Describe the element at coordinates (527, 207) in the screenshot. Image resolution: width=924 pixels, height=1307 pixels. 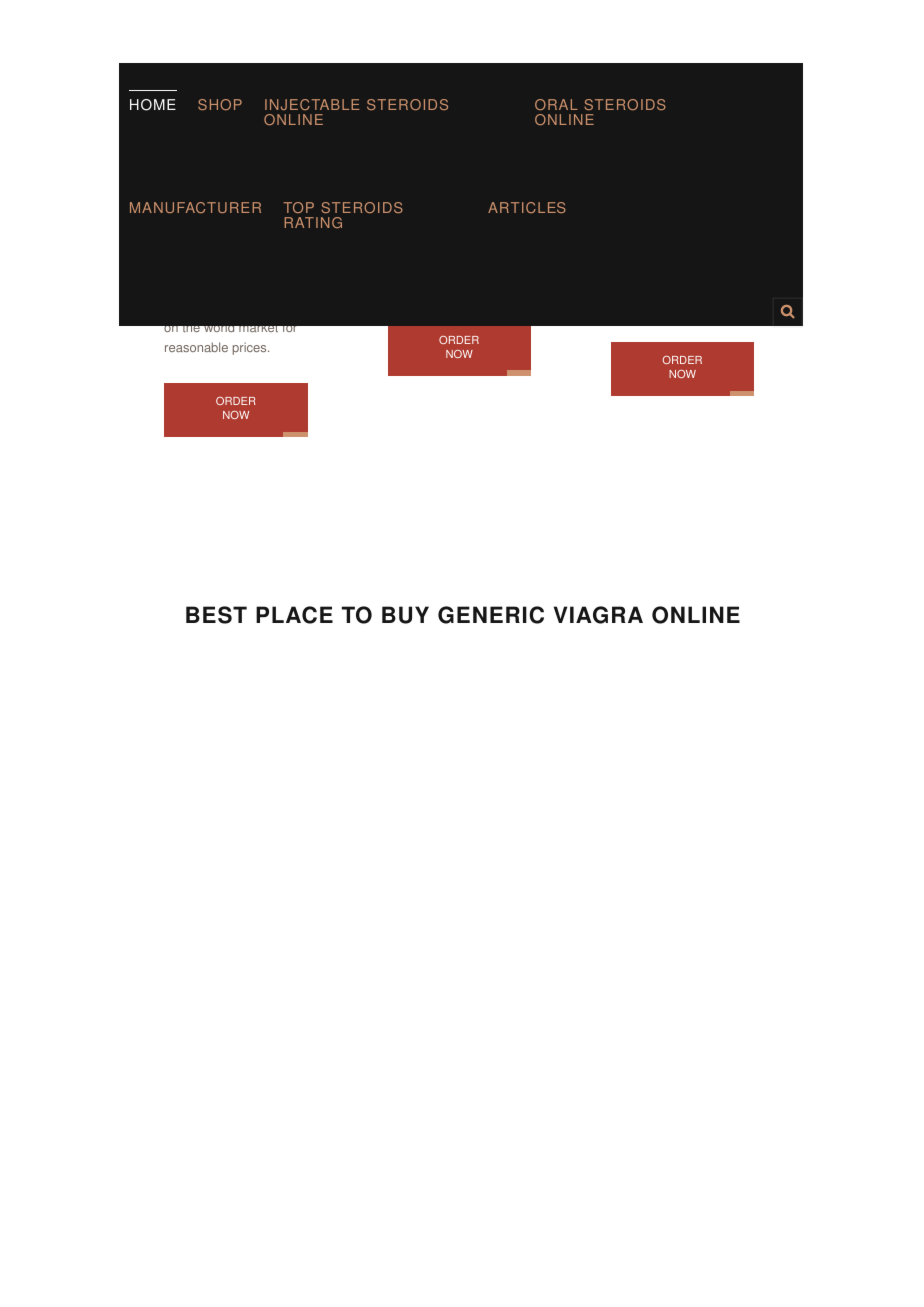
I see `ARTICLES` at that location.
